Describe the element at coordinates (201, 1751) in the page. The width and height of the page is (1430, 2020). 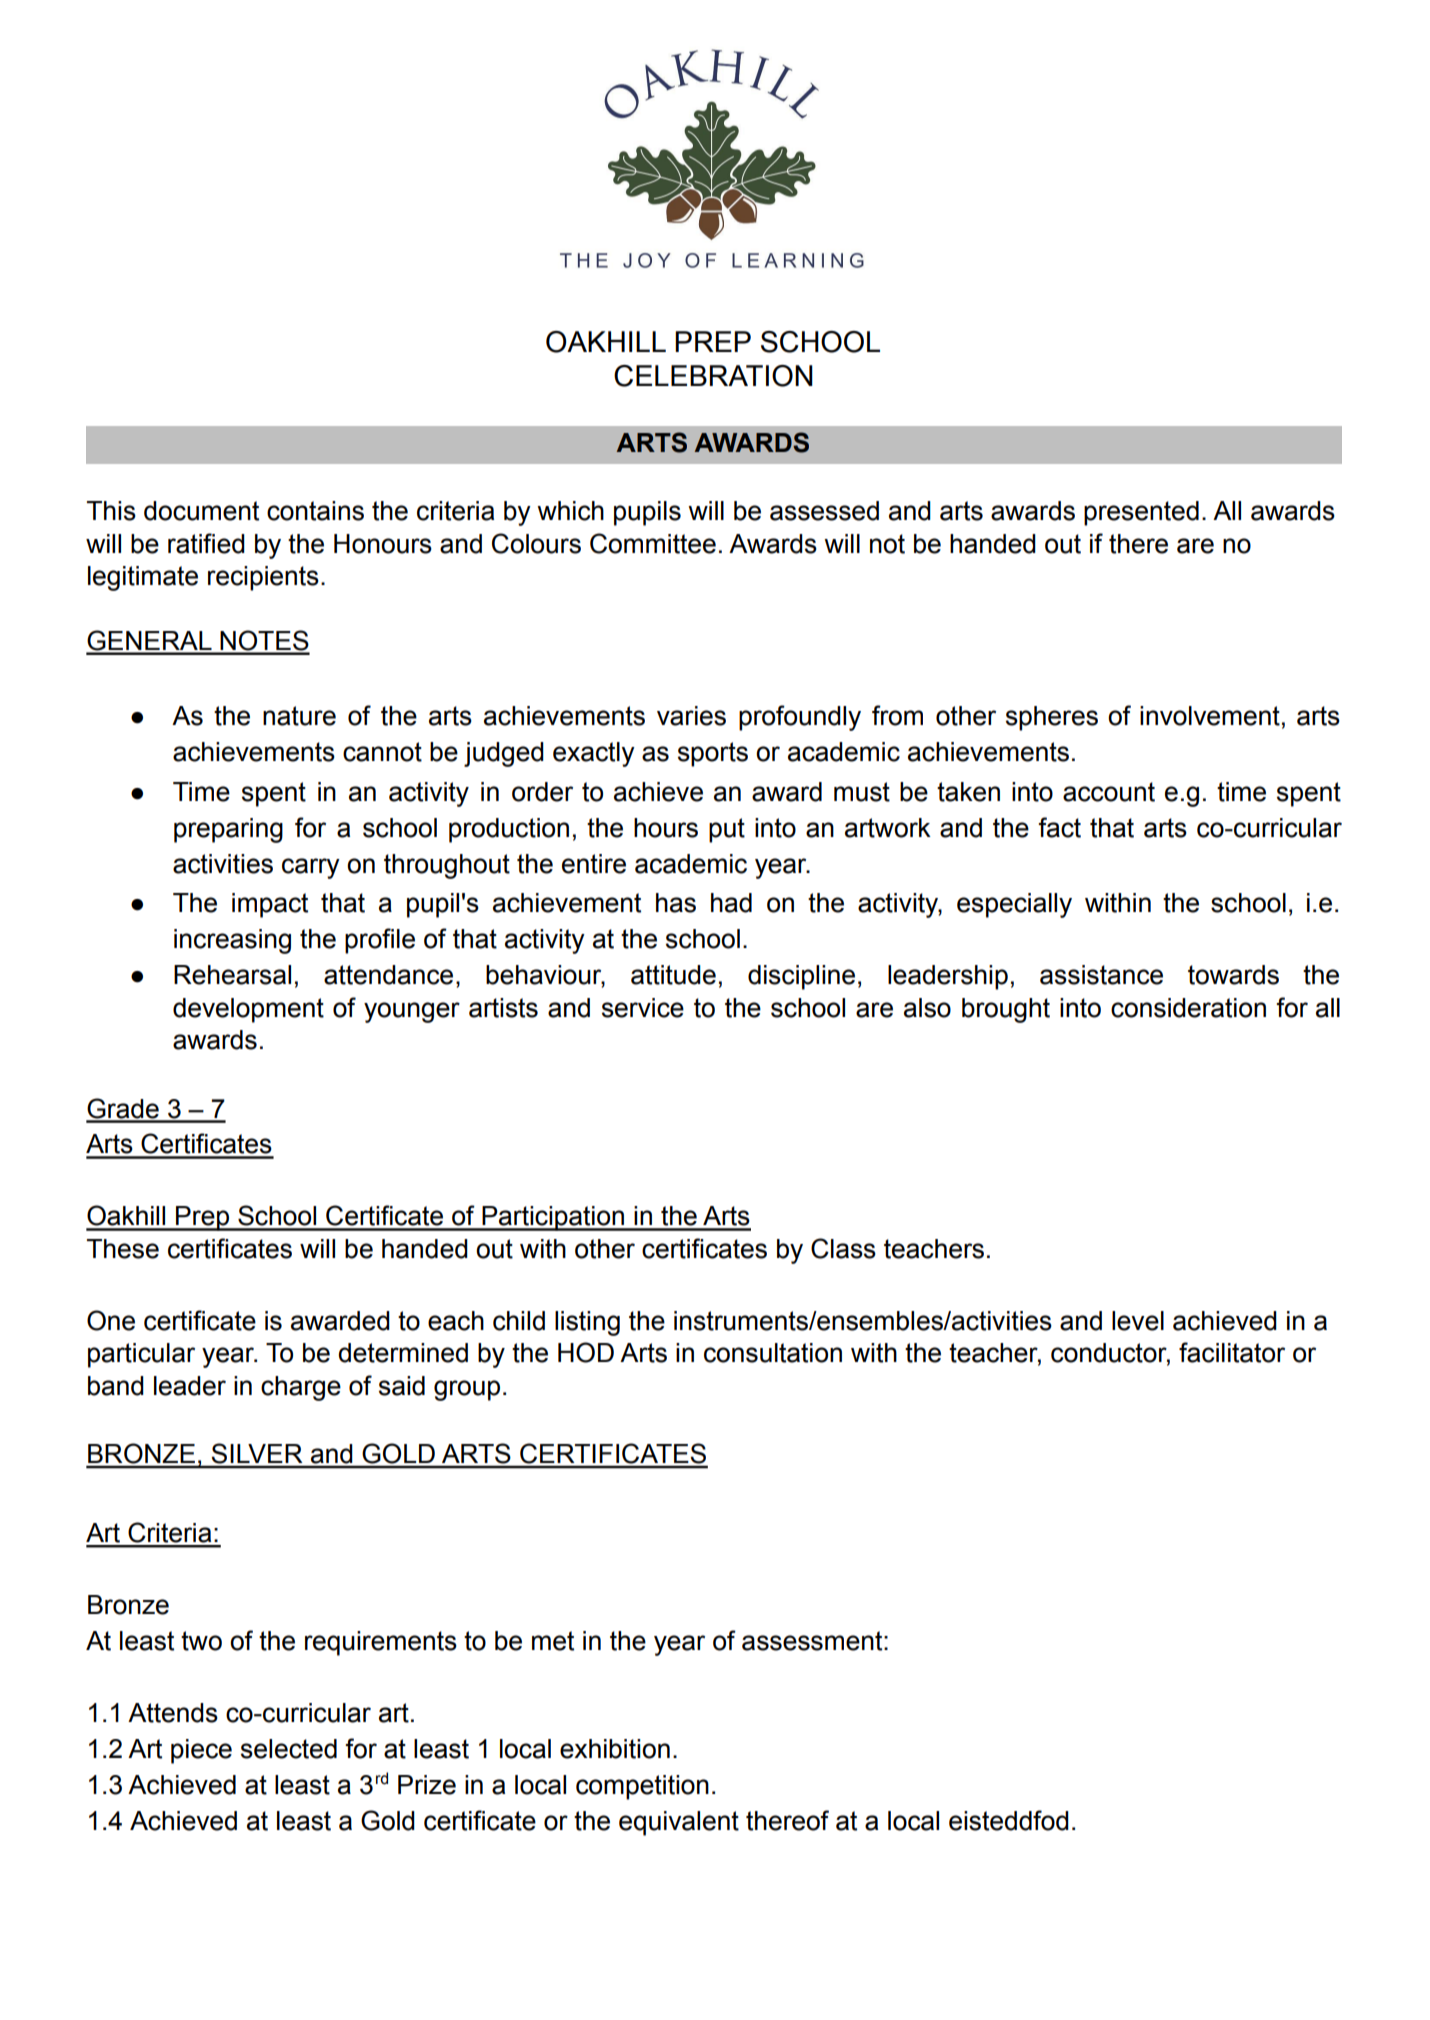
I see `piece` at that location.
